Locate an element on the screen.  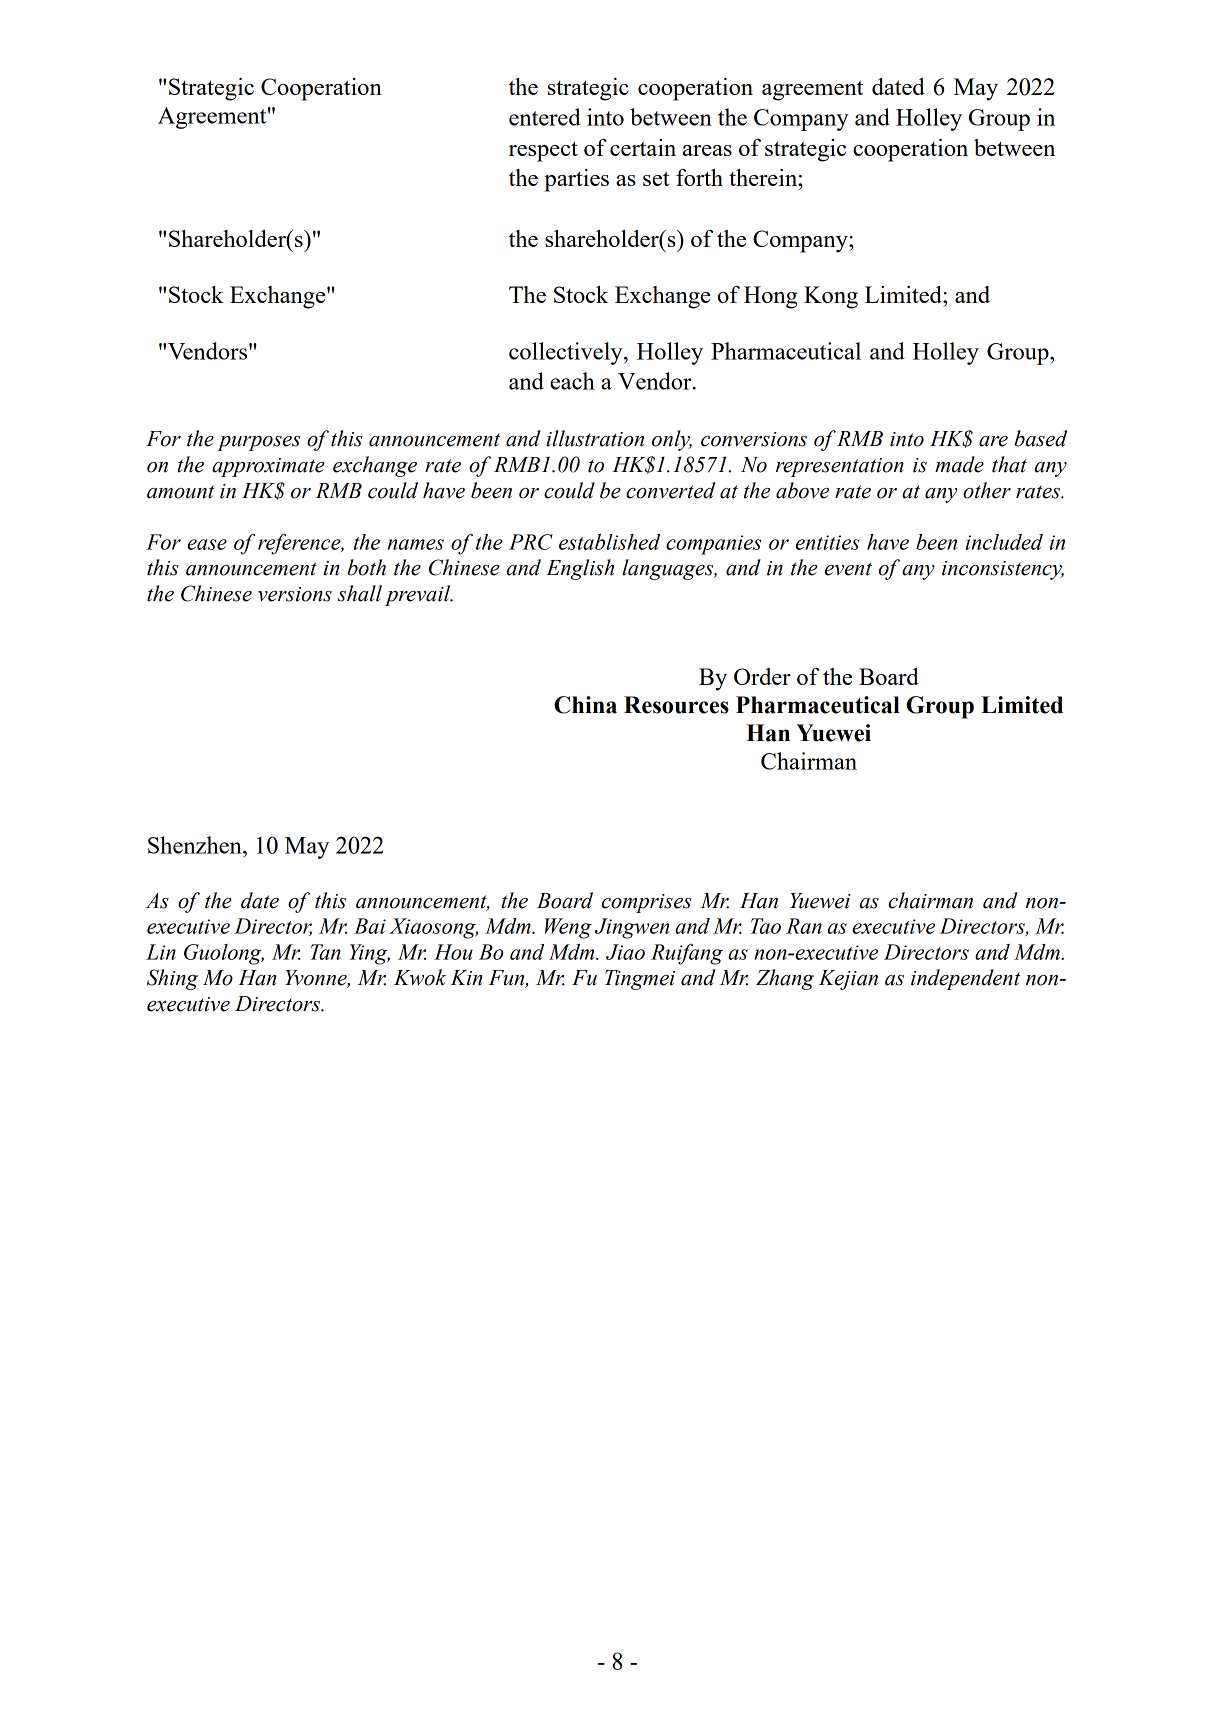
Jiao is located at coordinates (625, 952).
